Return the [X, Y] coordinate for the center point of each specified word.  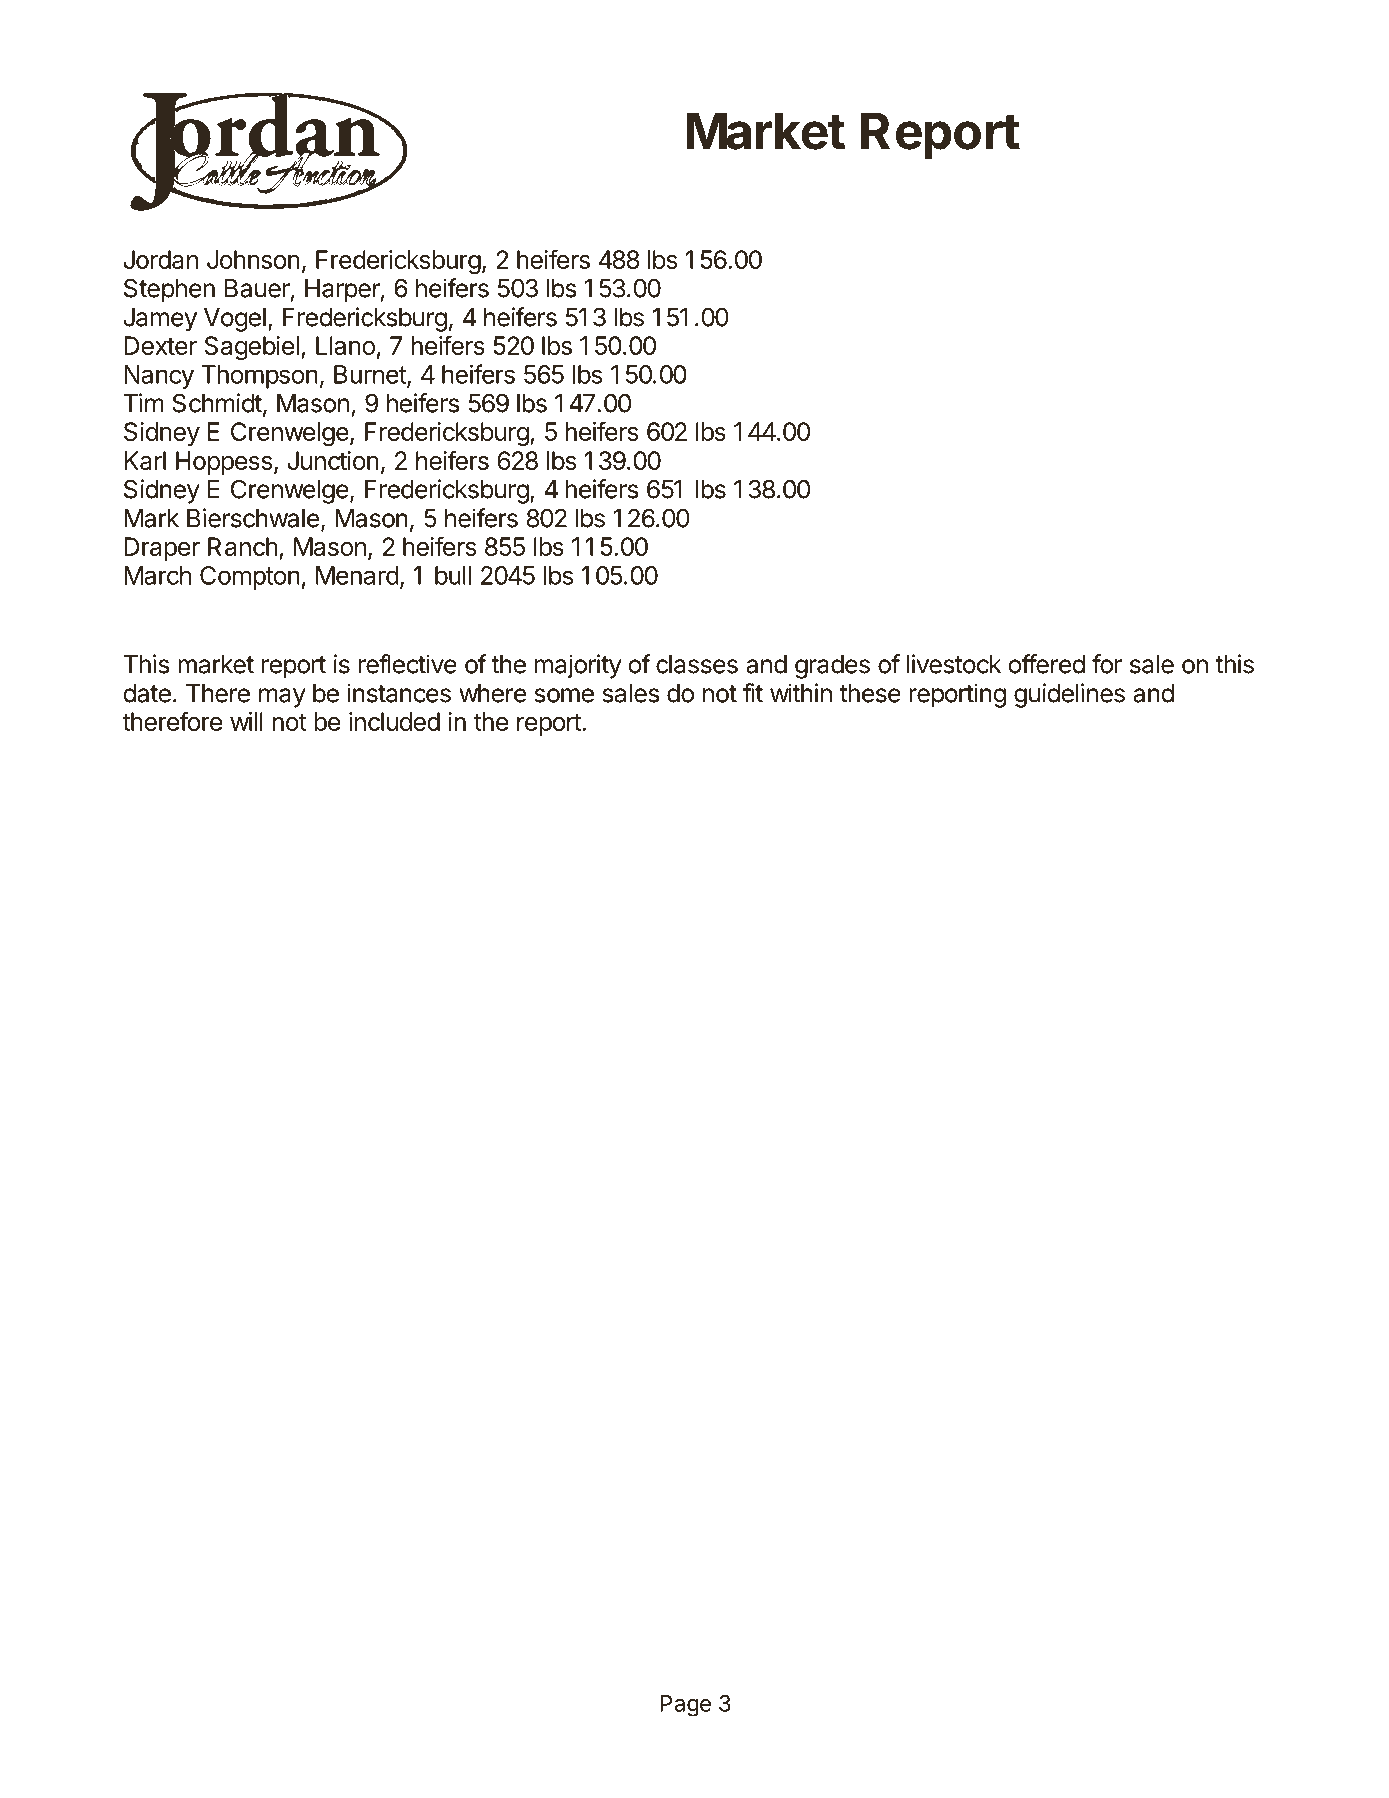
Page [685, 1706]
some [564, 695]
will [246, 721]
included [394, 721]
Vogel [235, 320]
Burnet [371, 375]
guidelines [1069, 695]
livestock [954, 664]
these [870, 693]
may [282, 698]
